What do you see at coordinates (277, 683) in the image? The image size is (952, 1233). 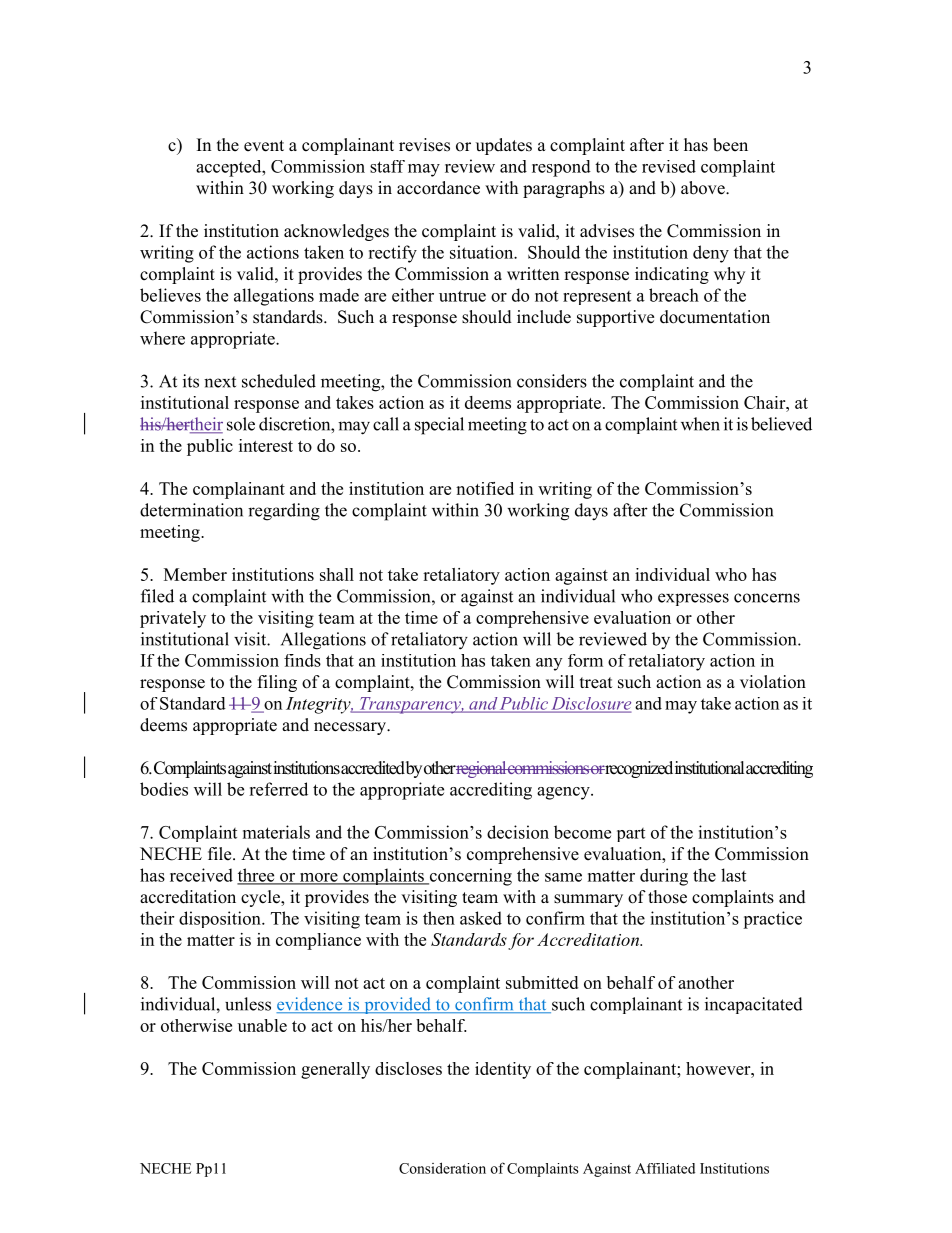 I see `filing` at bounding box center [277, 683].
